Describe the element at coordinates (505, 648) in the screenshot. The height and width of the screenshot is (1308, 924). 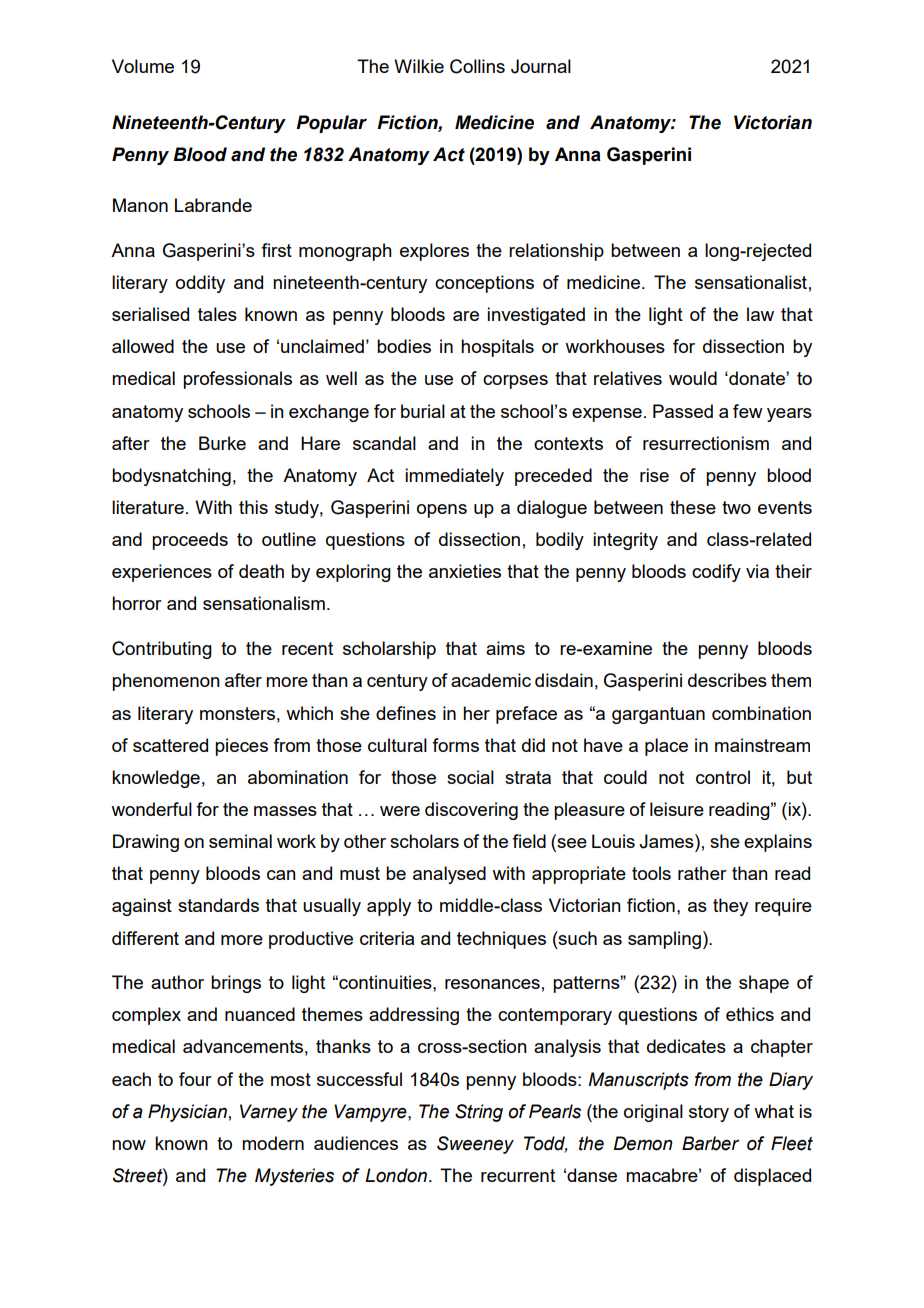
I see `aims` at that location.
